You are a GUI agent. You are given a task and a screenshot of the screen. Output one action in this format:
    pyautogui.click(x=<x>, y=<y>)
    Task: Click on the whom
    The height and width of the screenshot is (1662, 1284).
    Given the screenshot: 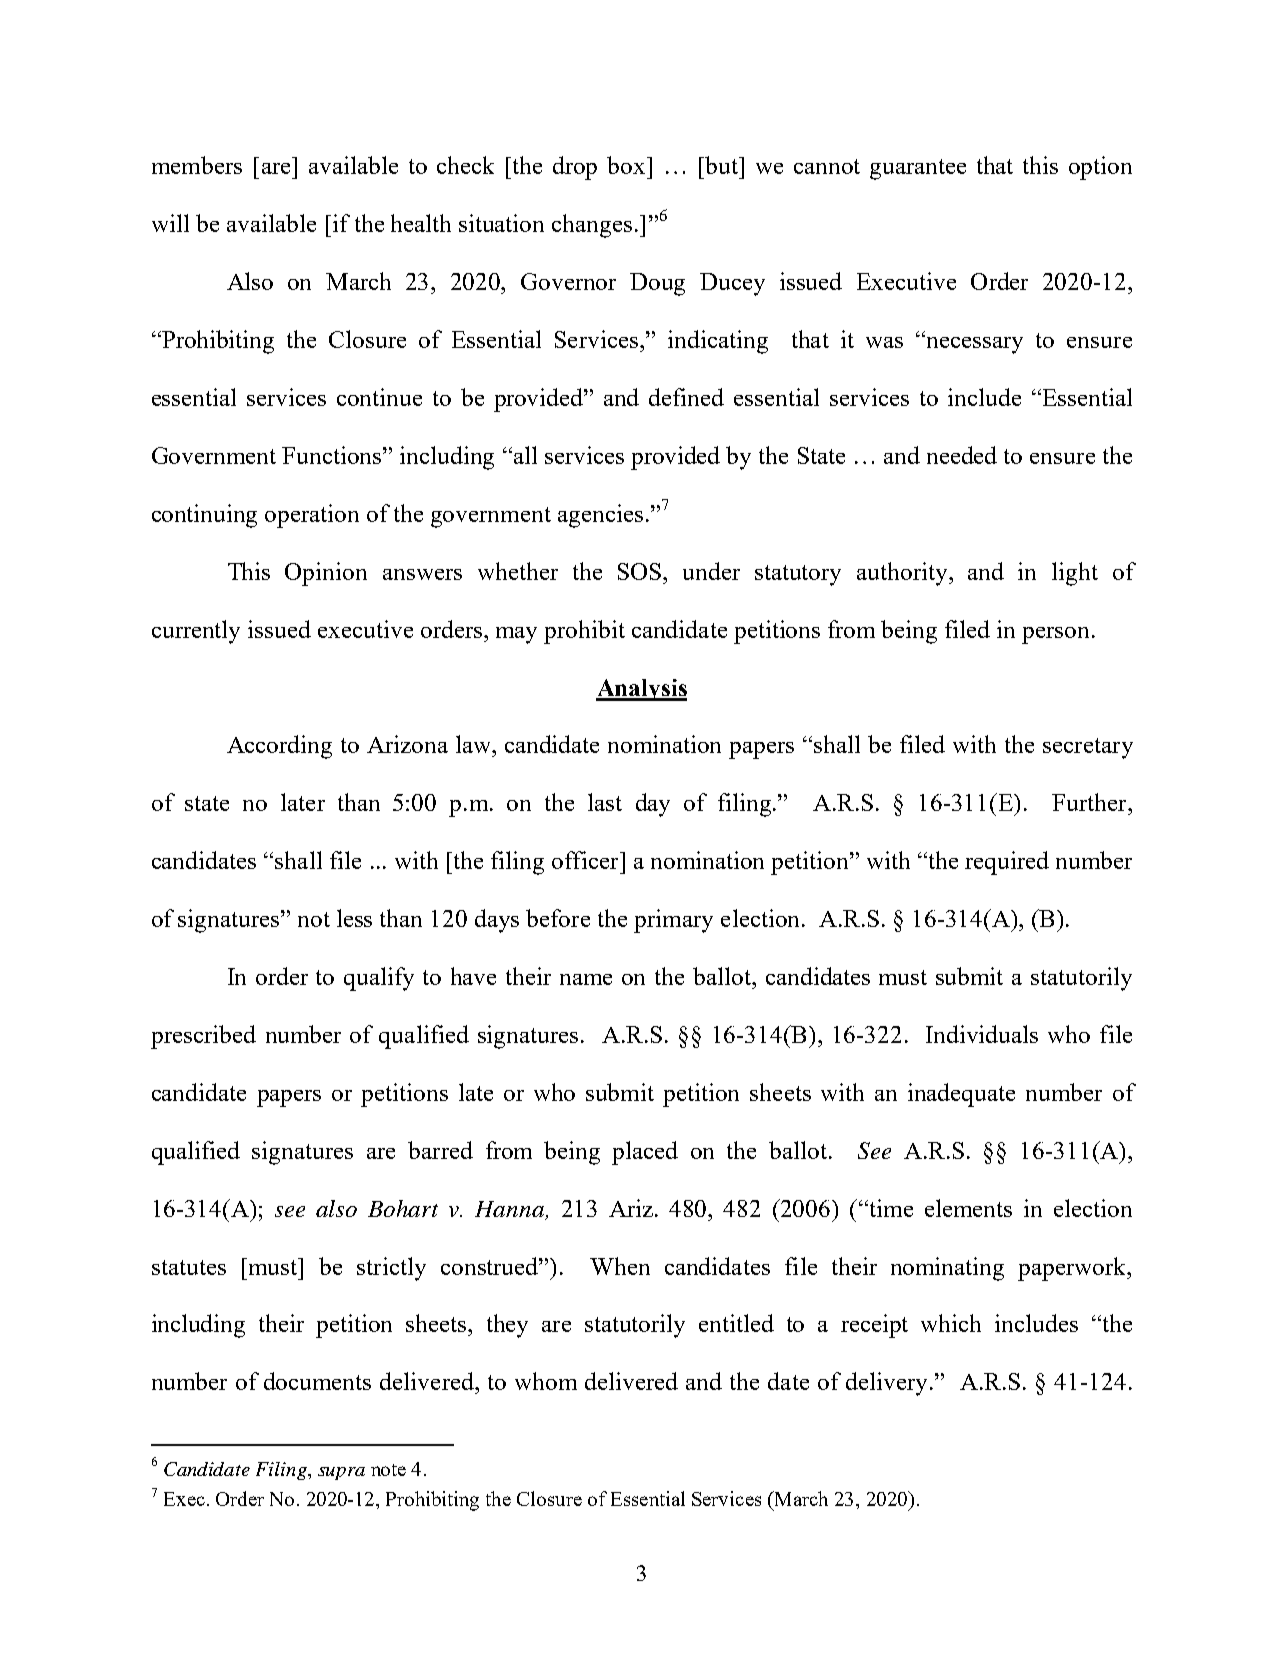 What is the action you would take?
    pyautogui.click(x=546, y=1381)
